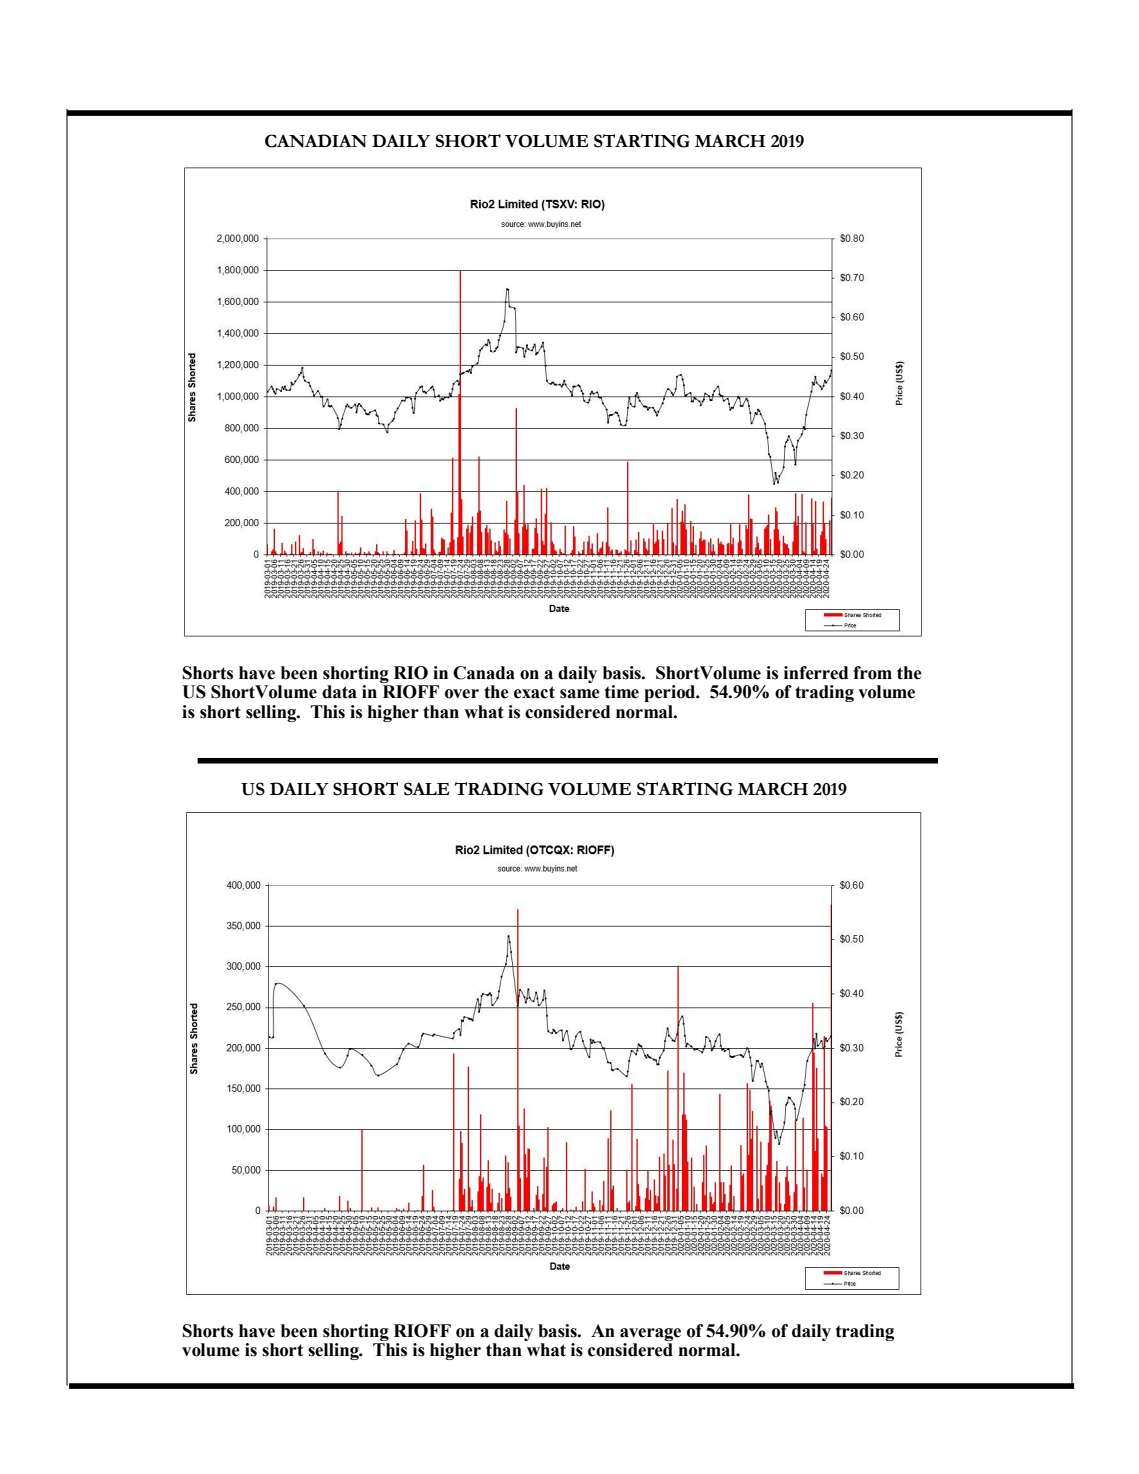 The height and width of the image is (1474, 1139). What do you see at coordinates (816, 673) in the image?
I see `inferred` at bounding box center [816, 673].
